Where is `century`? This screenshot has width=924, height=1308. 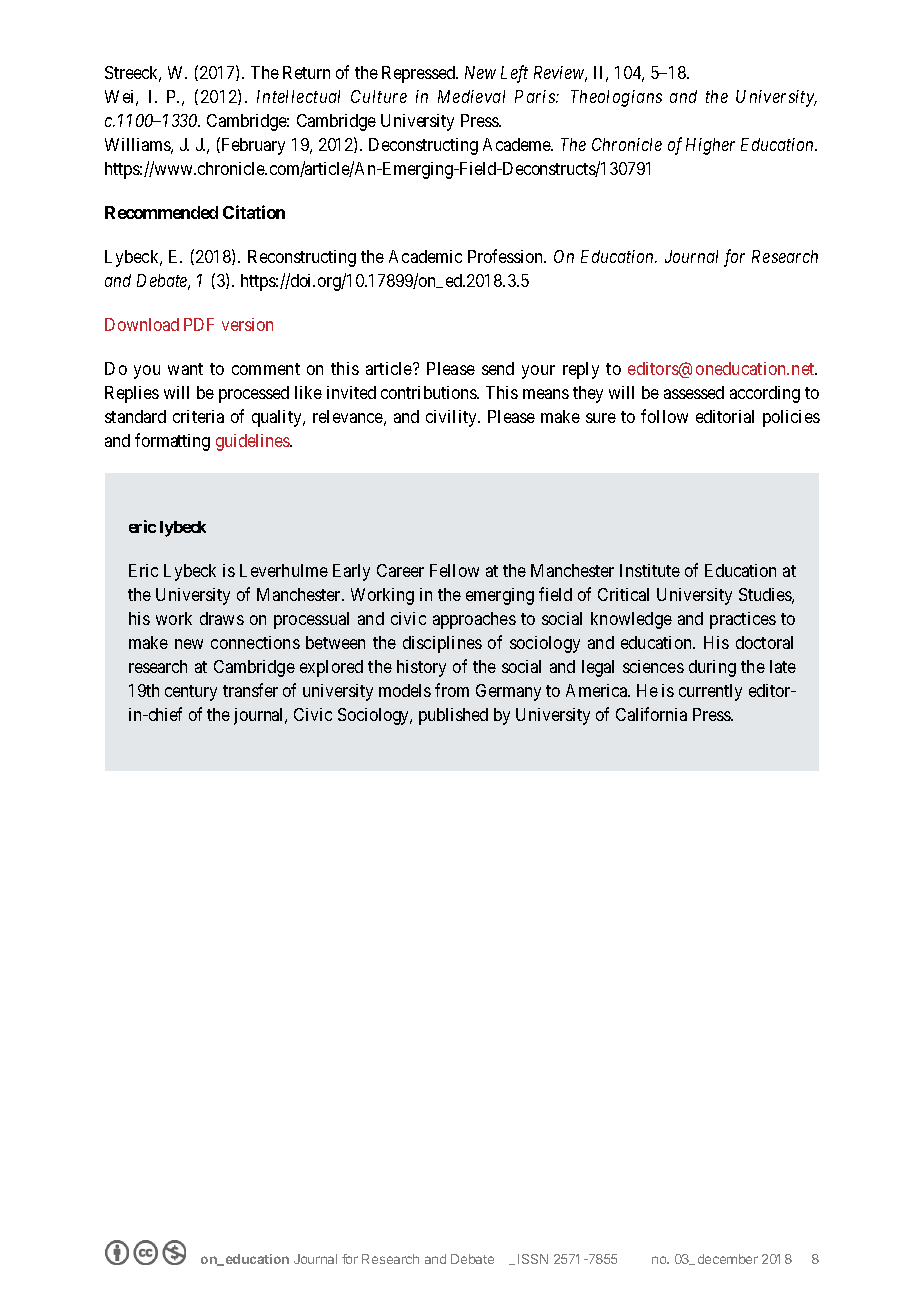 century is located at coordinates (191, 693).
